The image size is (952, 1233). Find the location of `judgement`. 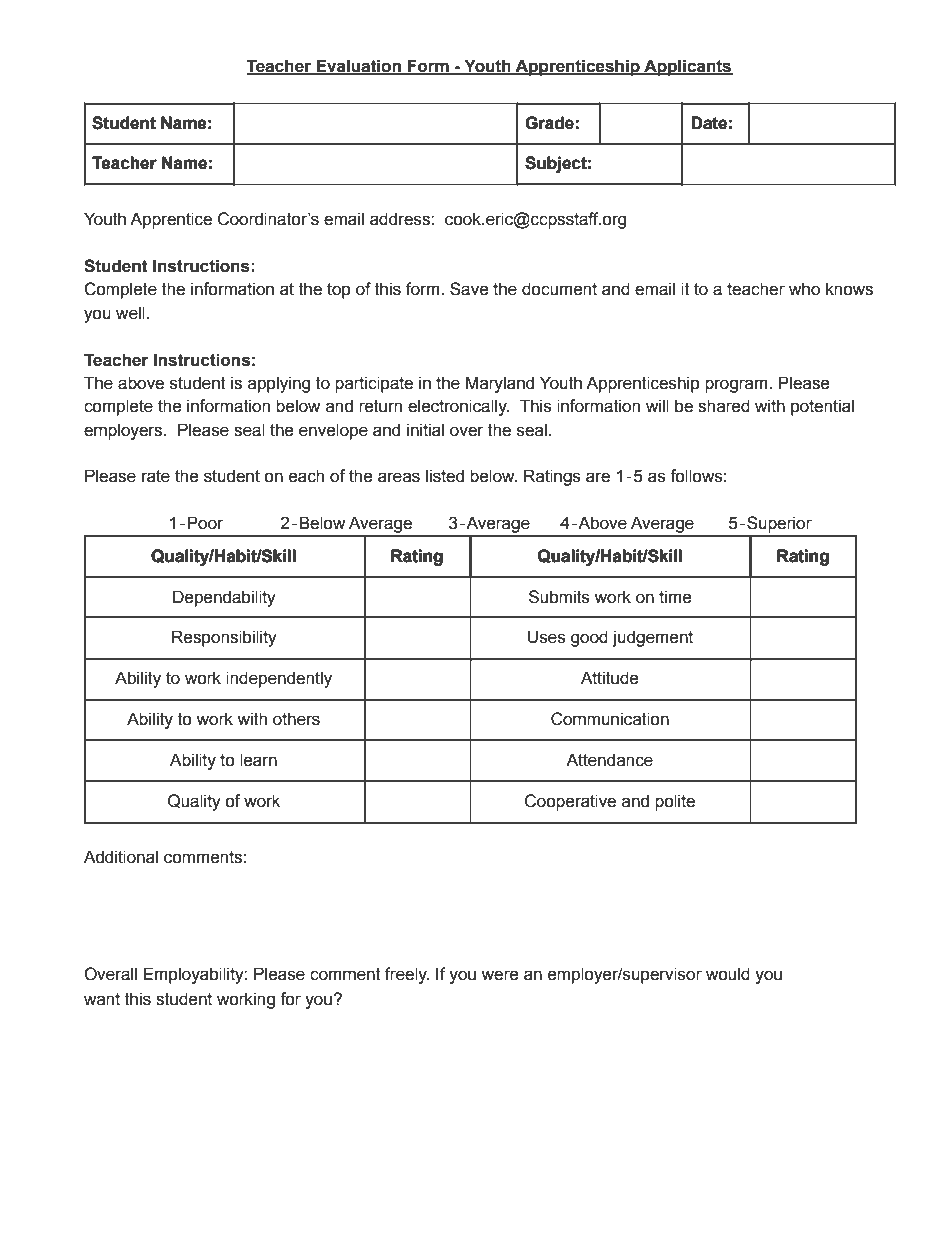

judgement is located at coordinates (652, 638).
